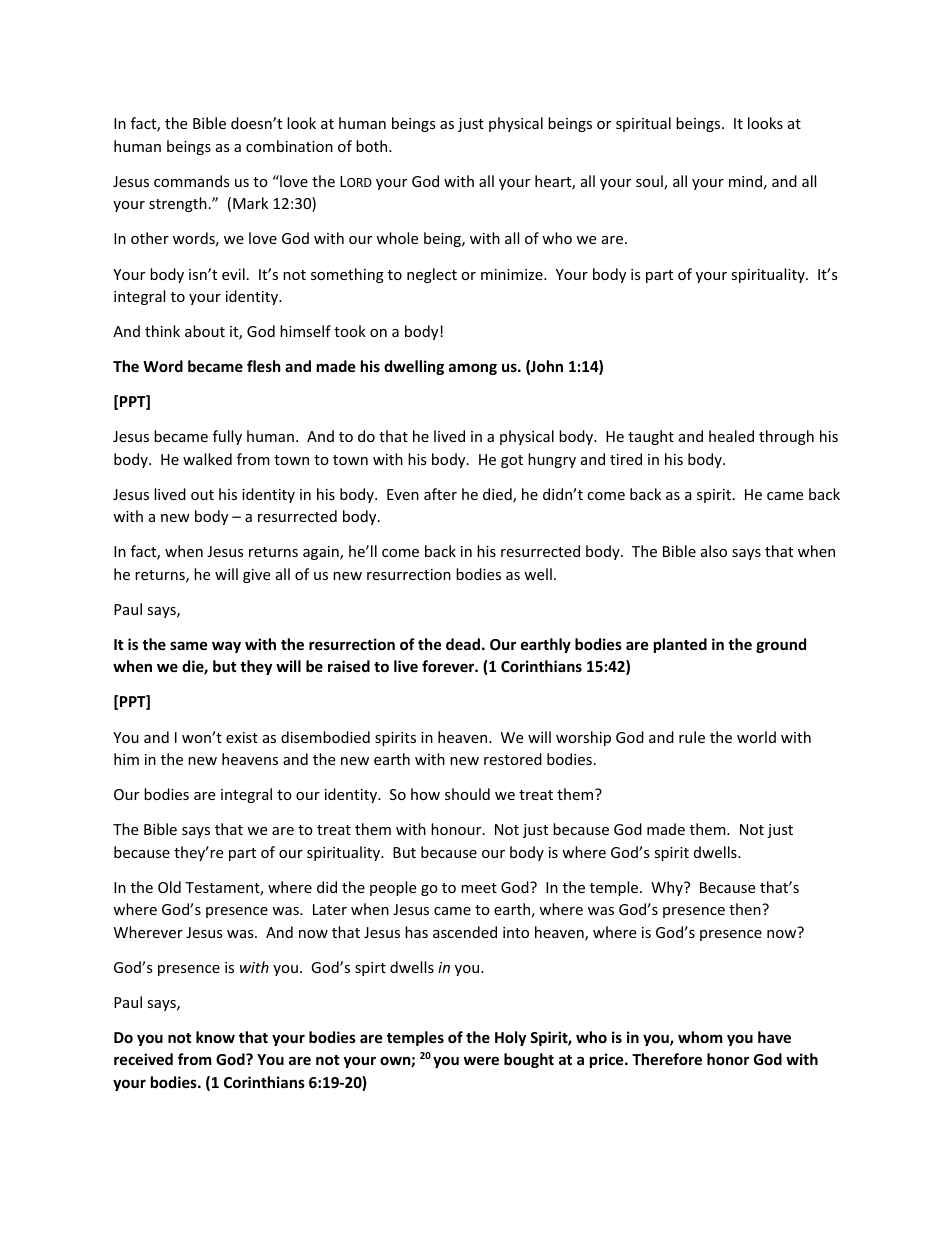 Image resolution: width=952 pixels, height=1233 pixels. Describe the element at coordinates (373, 146) in the screenshot. I see `both` at that location.
